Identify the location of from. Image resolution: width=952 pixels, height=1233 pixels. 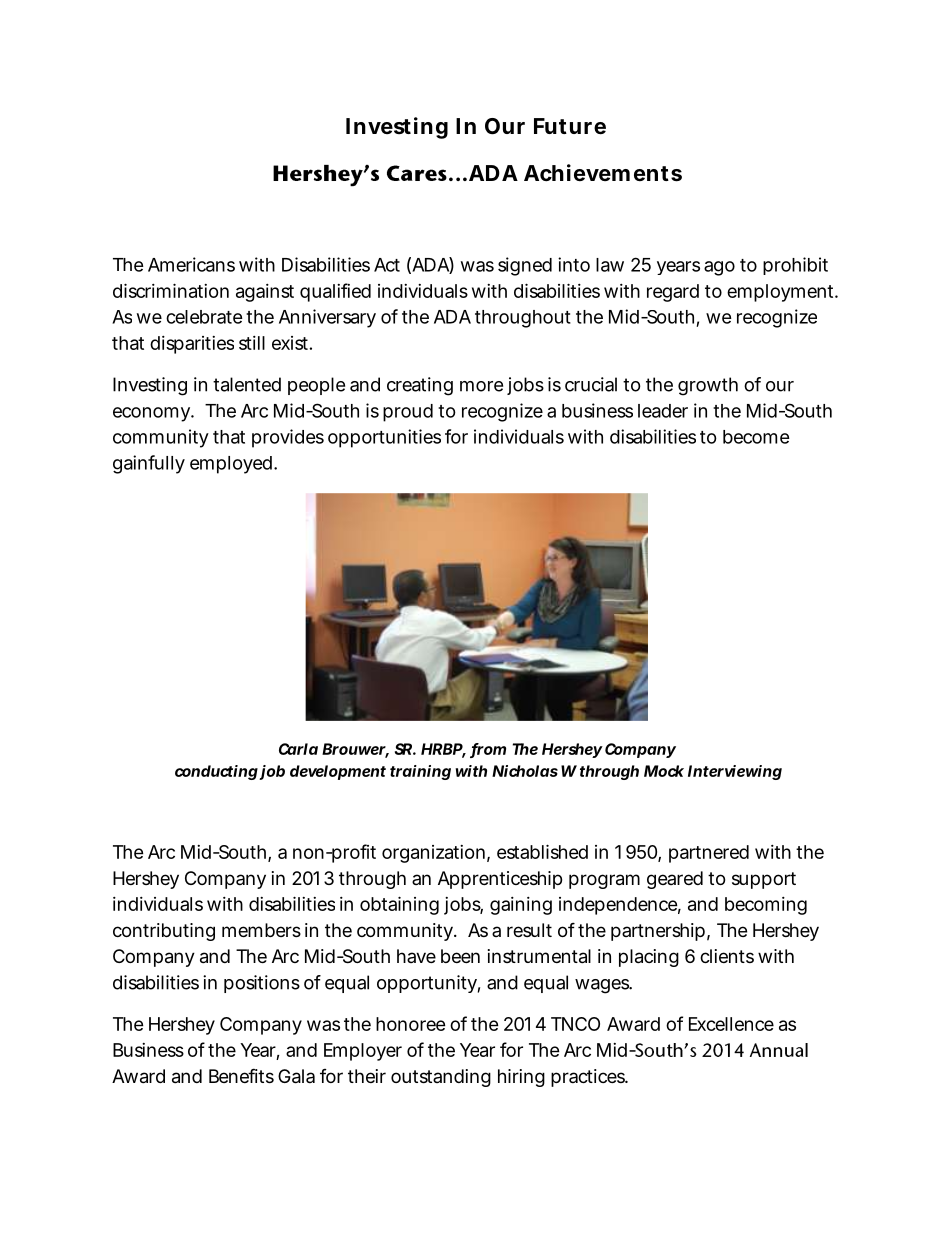
(488, 750).
